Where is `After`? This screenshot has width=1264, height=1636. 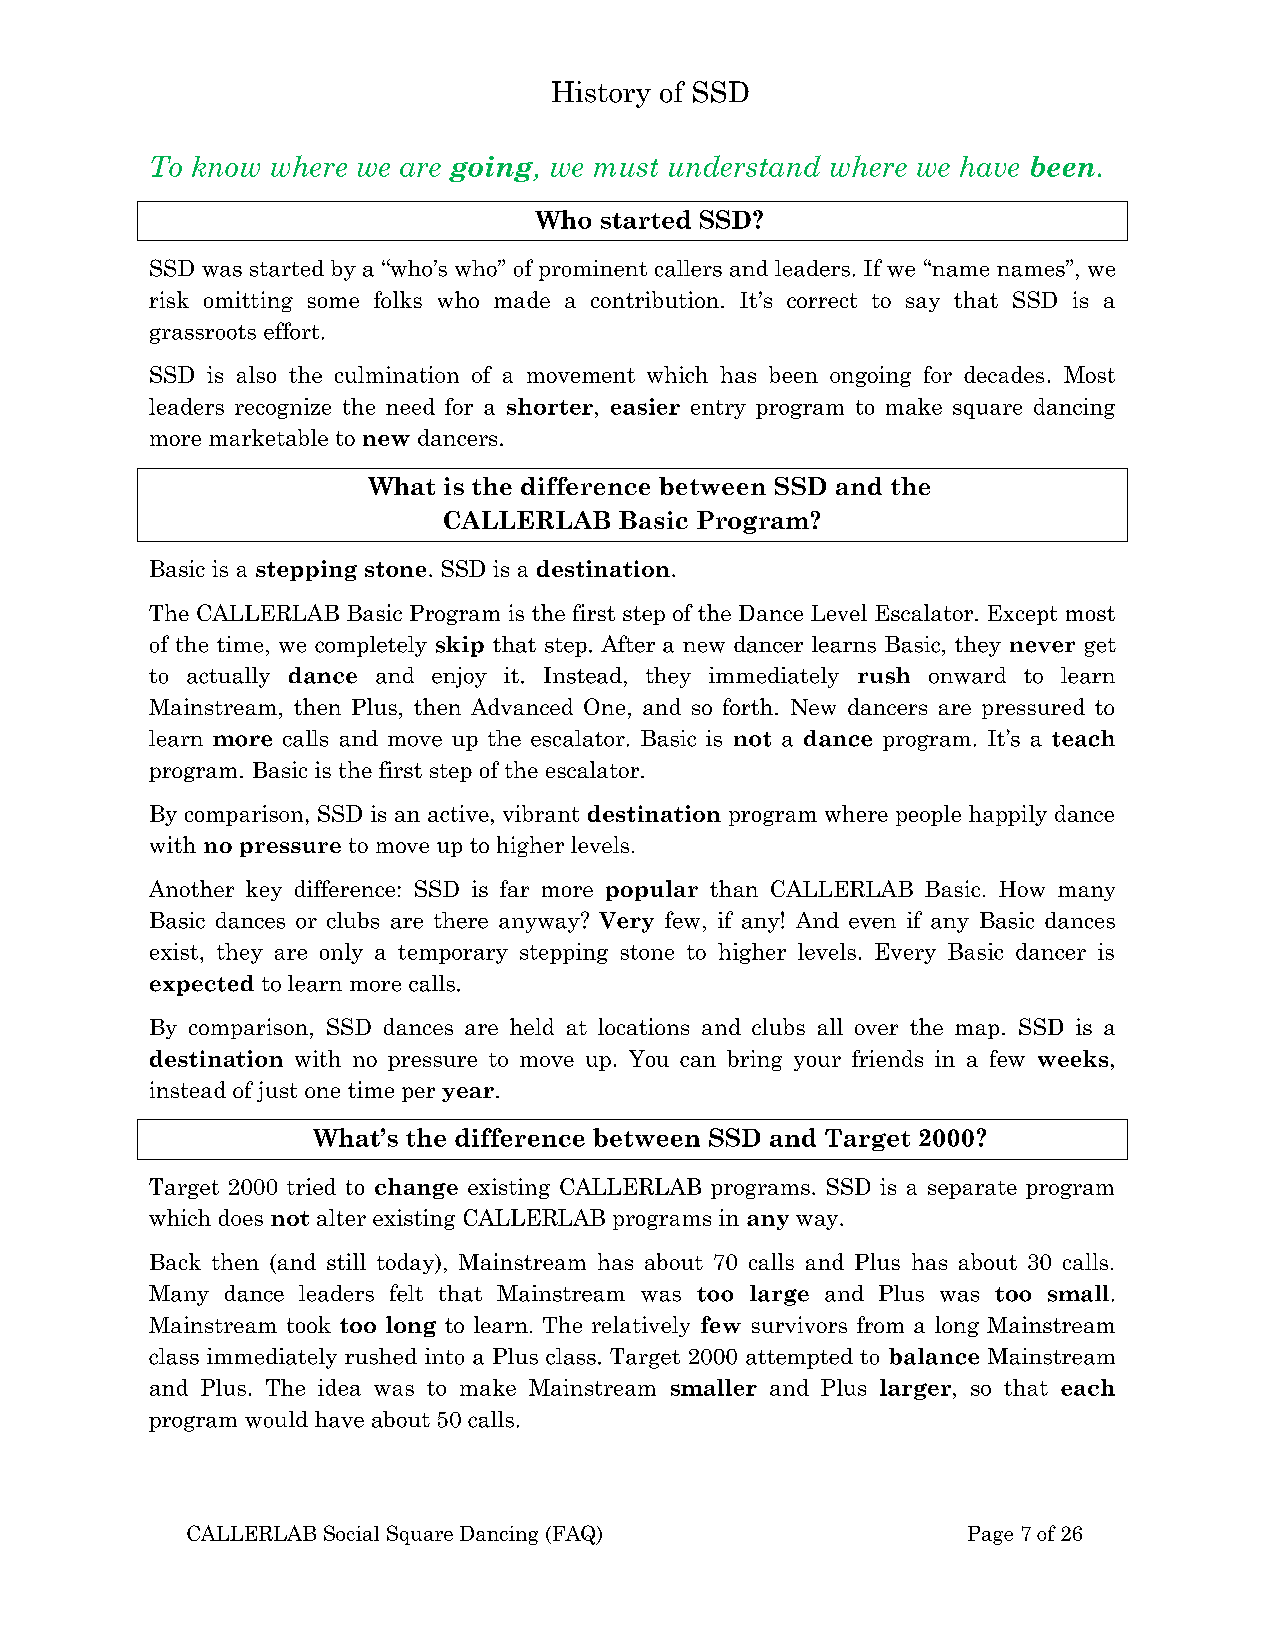
After is located at coordinates (628, 644).
